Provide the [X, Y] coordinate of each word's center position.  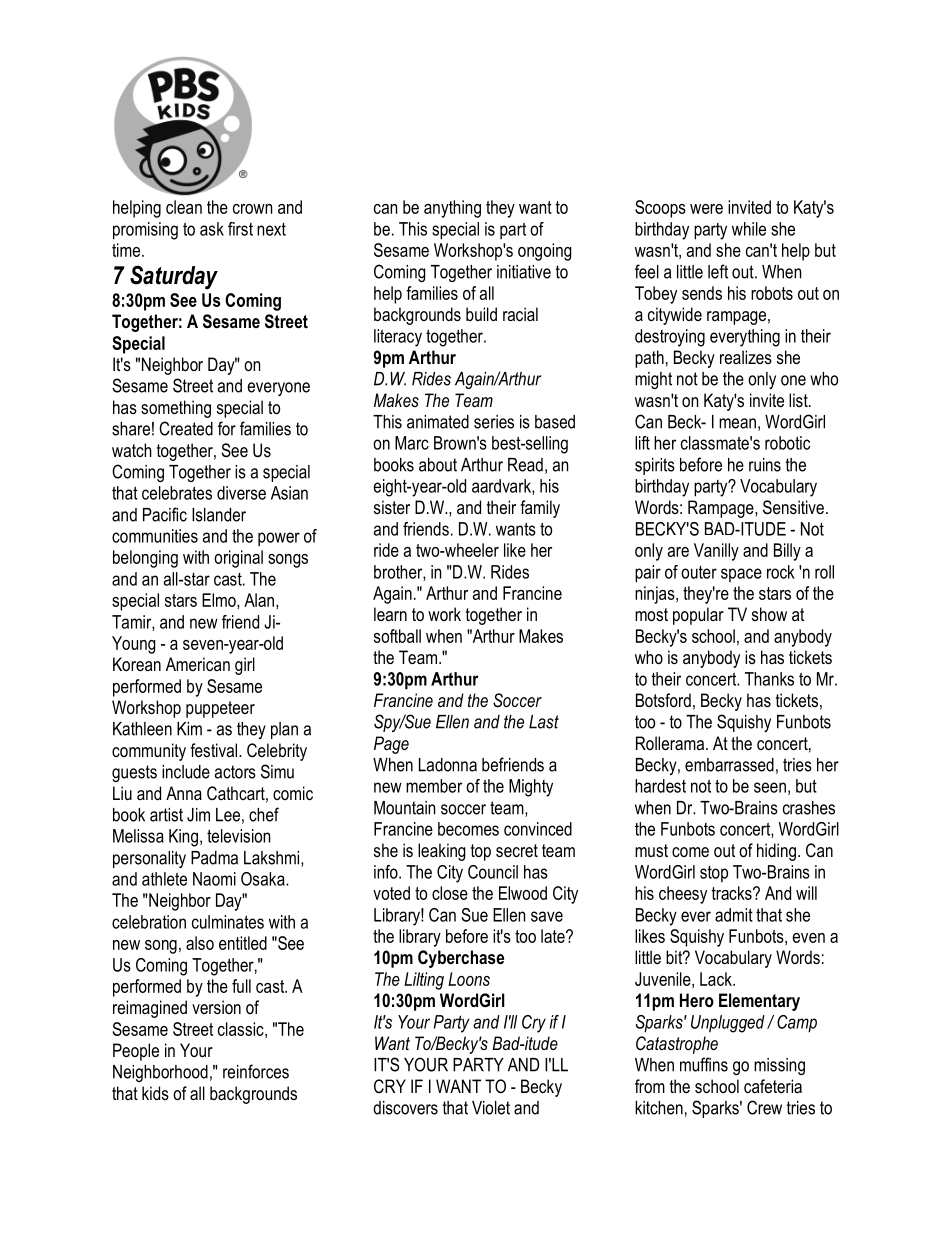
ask [212, 229]
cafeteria [773, 1086]
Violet [491, 1108]
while [749, 229]
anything [452, 209]
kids [155, 1093]
